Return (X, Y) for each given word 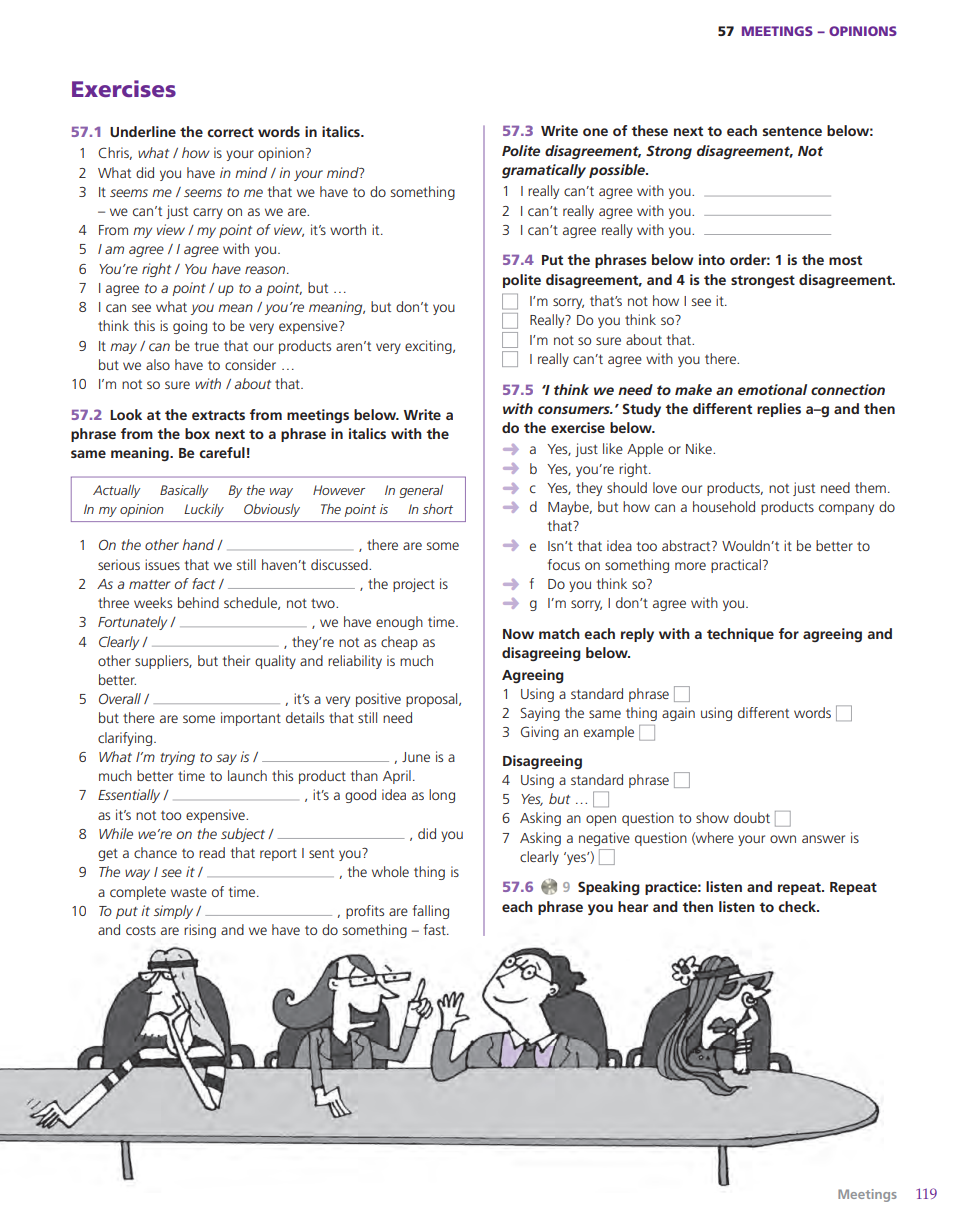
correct (230, 132)
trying (178, 758)
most (845, 260)
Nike (700, 448)
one (595, 132)
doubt (752, 817)
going (190, 327)
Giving (540, 733)
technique (740, 635)
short (438, 509)
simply (173, 912)
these (649, 130)
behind (198, 602)
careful (222, 452)
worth (348, 229)
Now (518, 634)
